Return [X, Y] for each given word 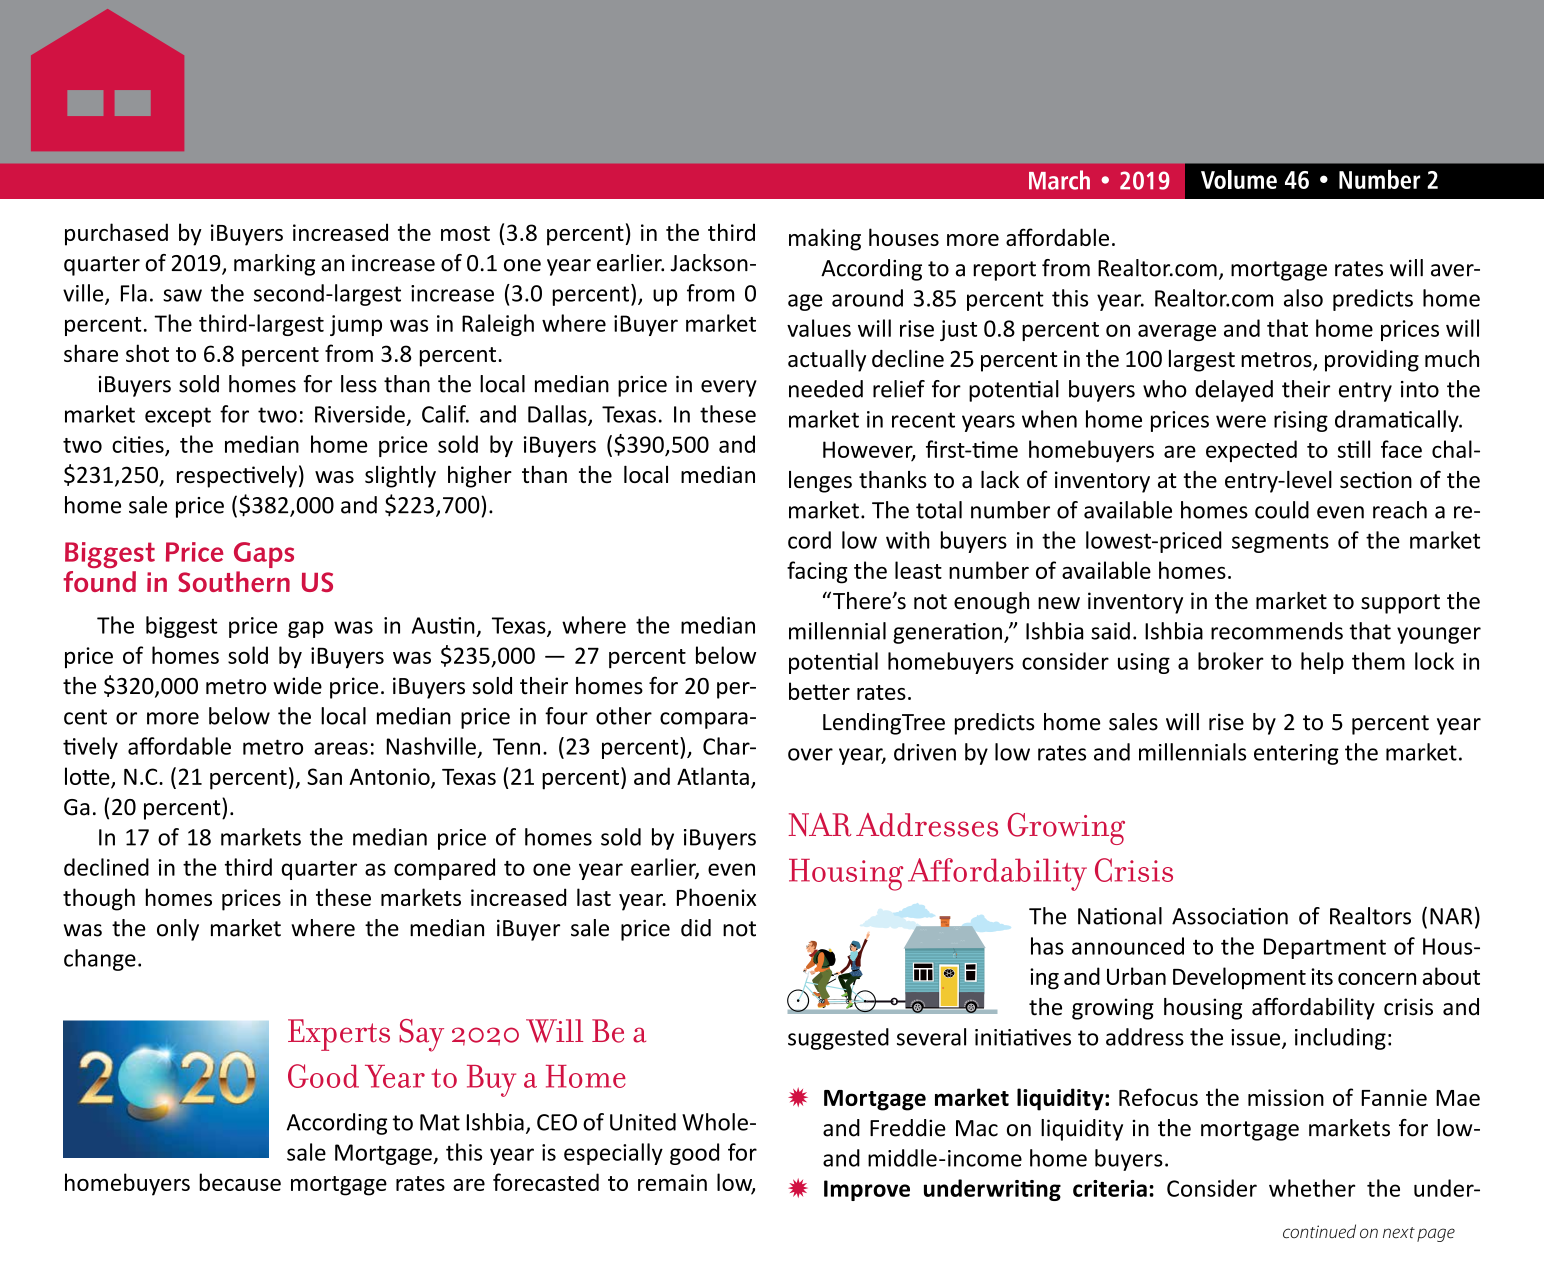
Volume [1239, 179]
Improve [867, 1190]
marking [274, 265]
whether [1312, 1188]
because [240, 1182]
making [825, 239]
